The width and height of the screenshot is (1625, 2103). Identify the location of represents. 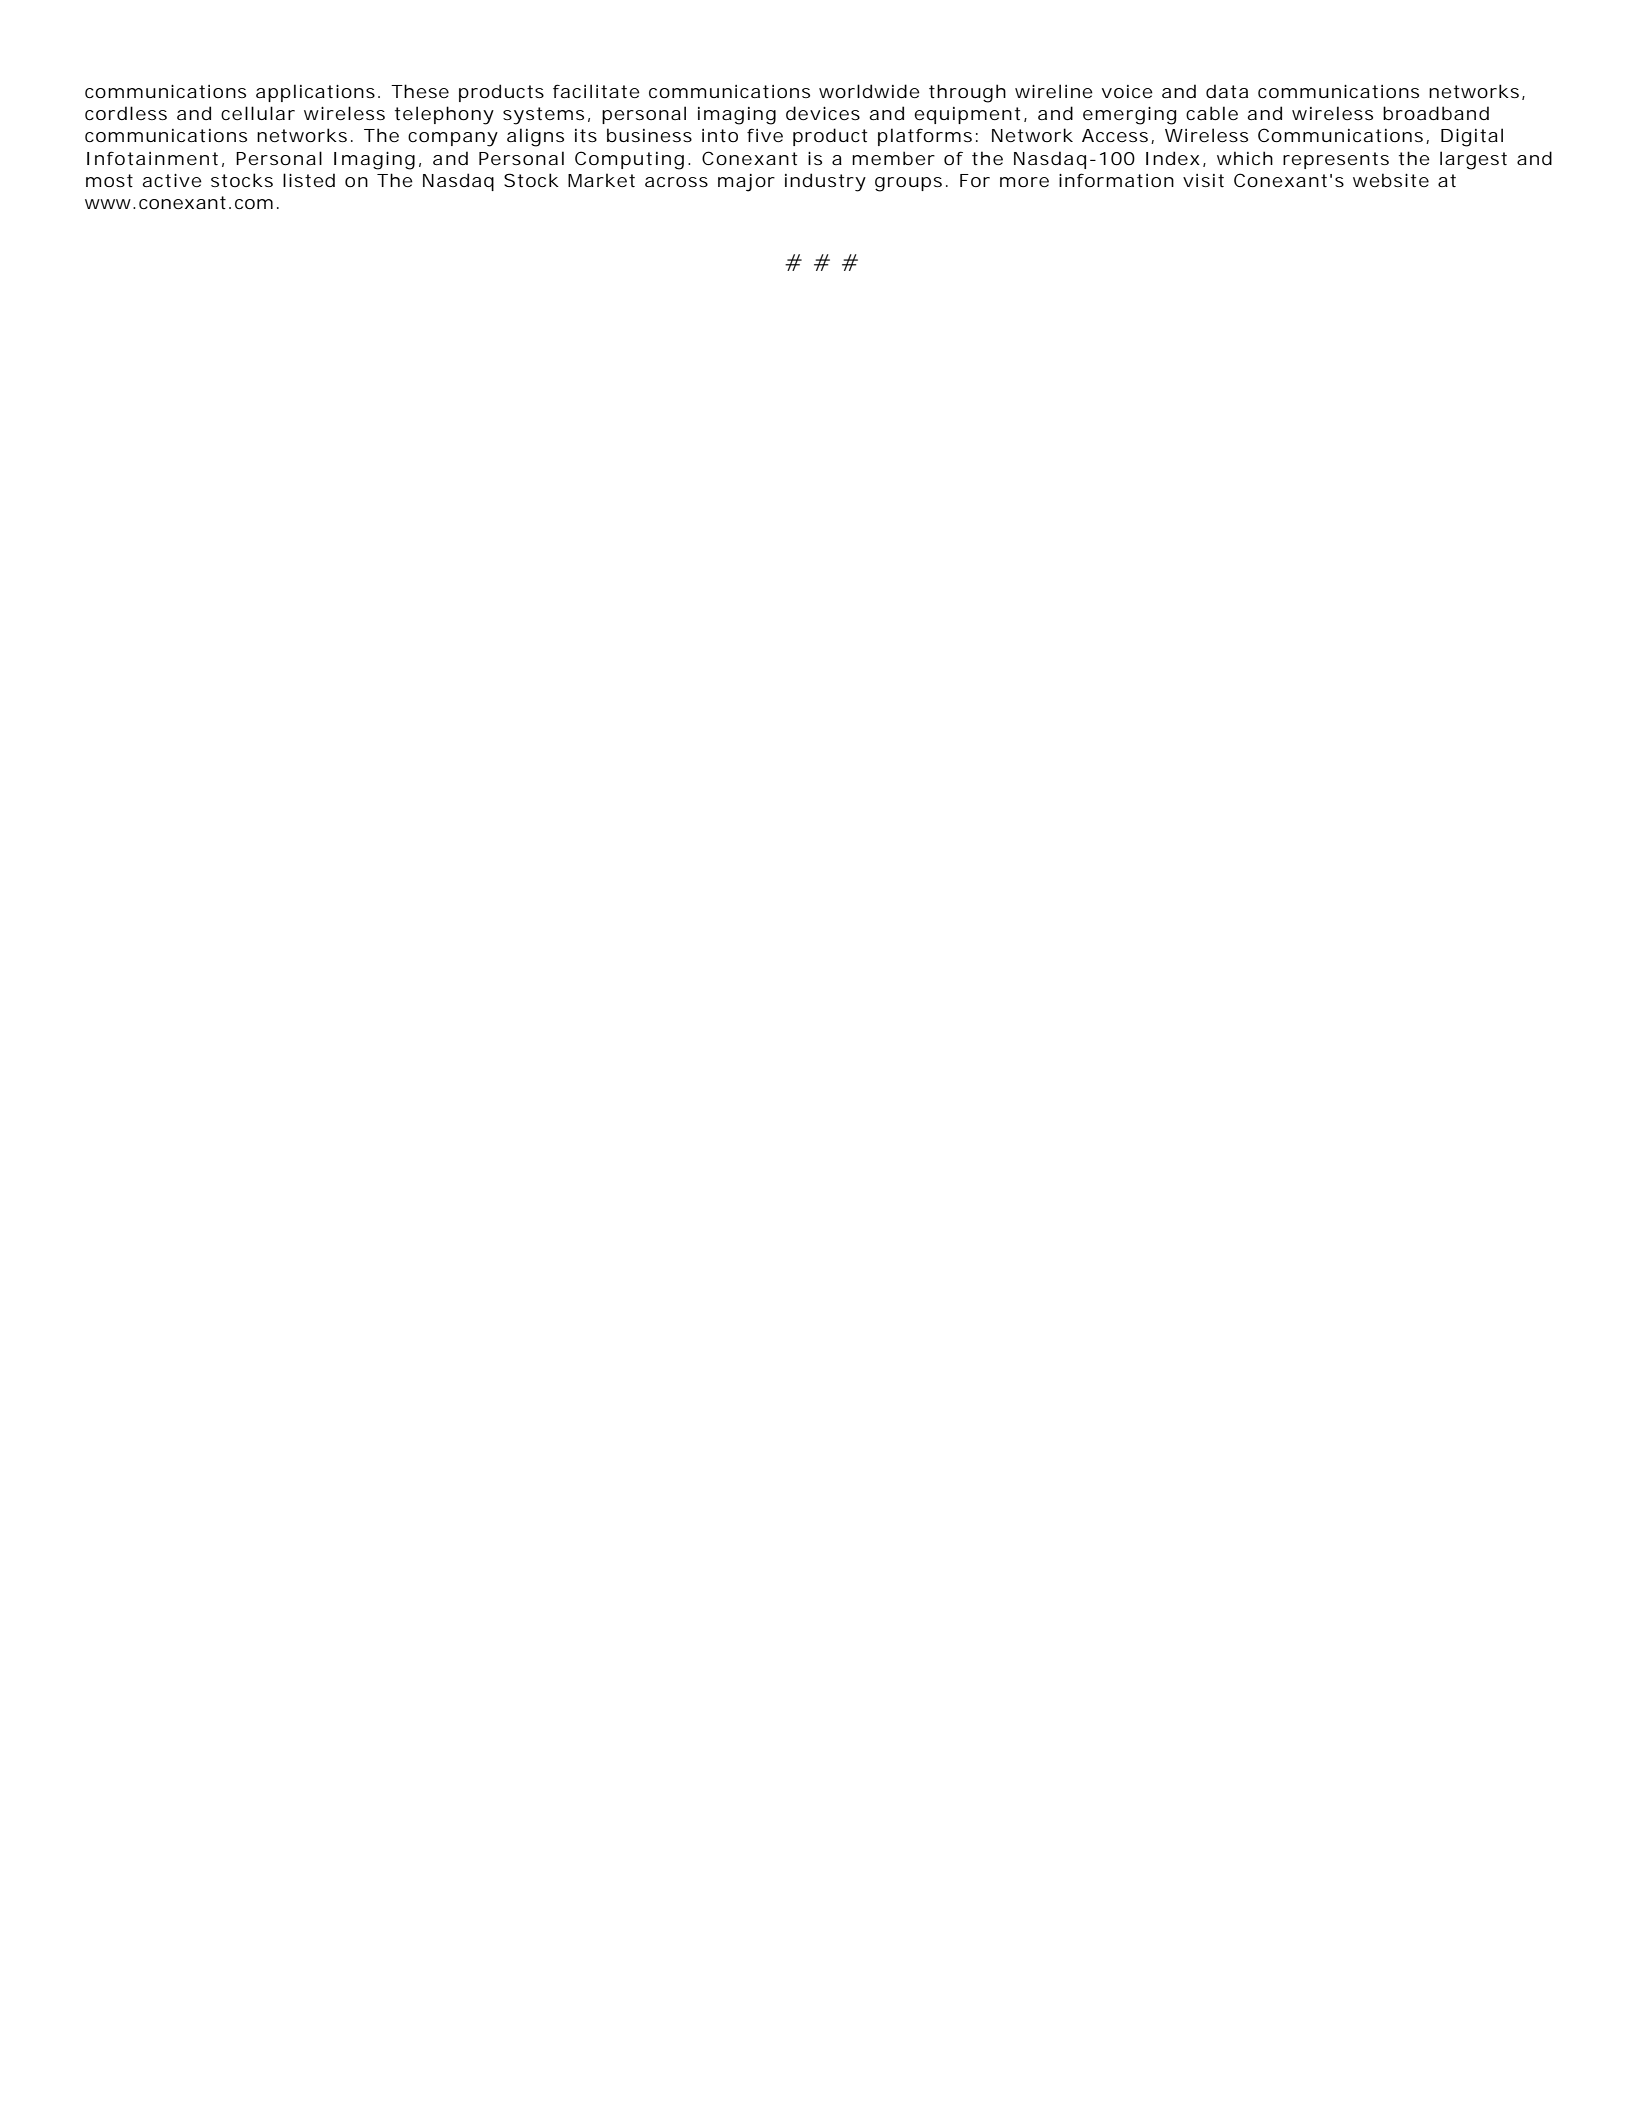
(1336, 160).
